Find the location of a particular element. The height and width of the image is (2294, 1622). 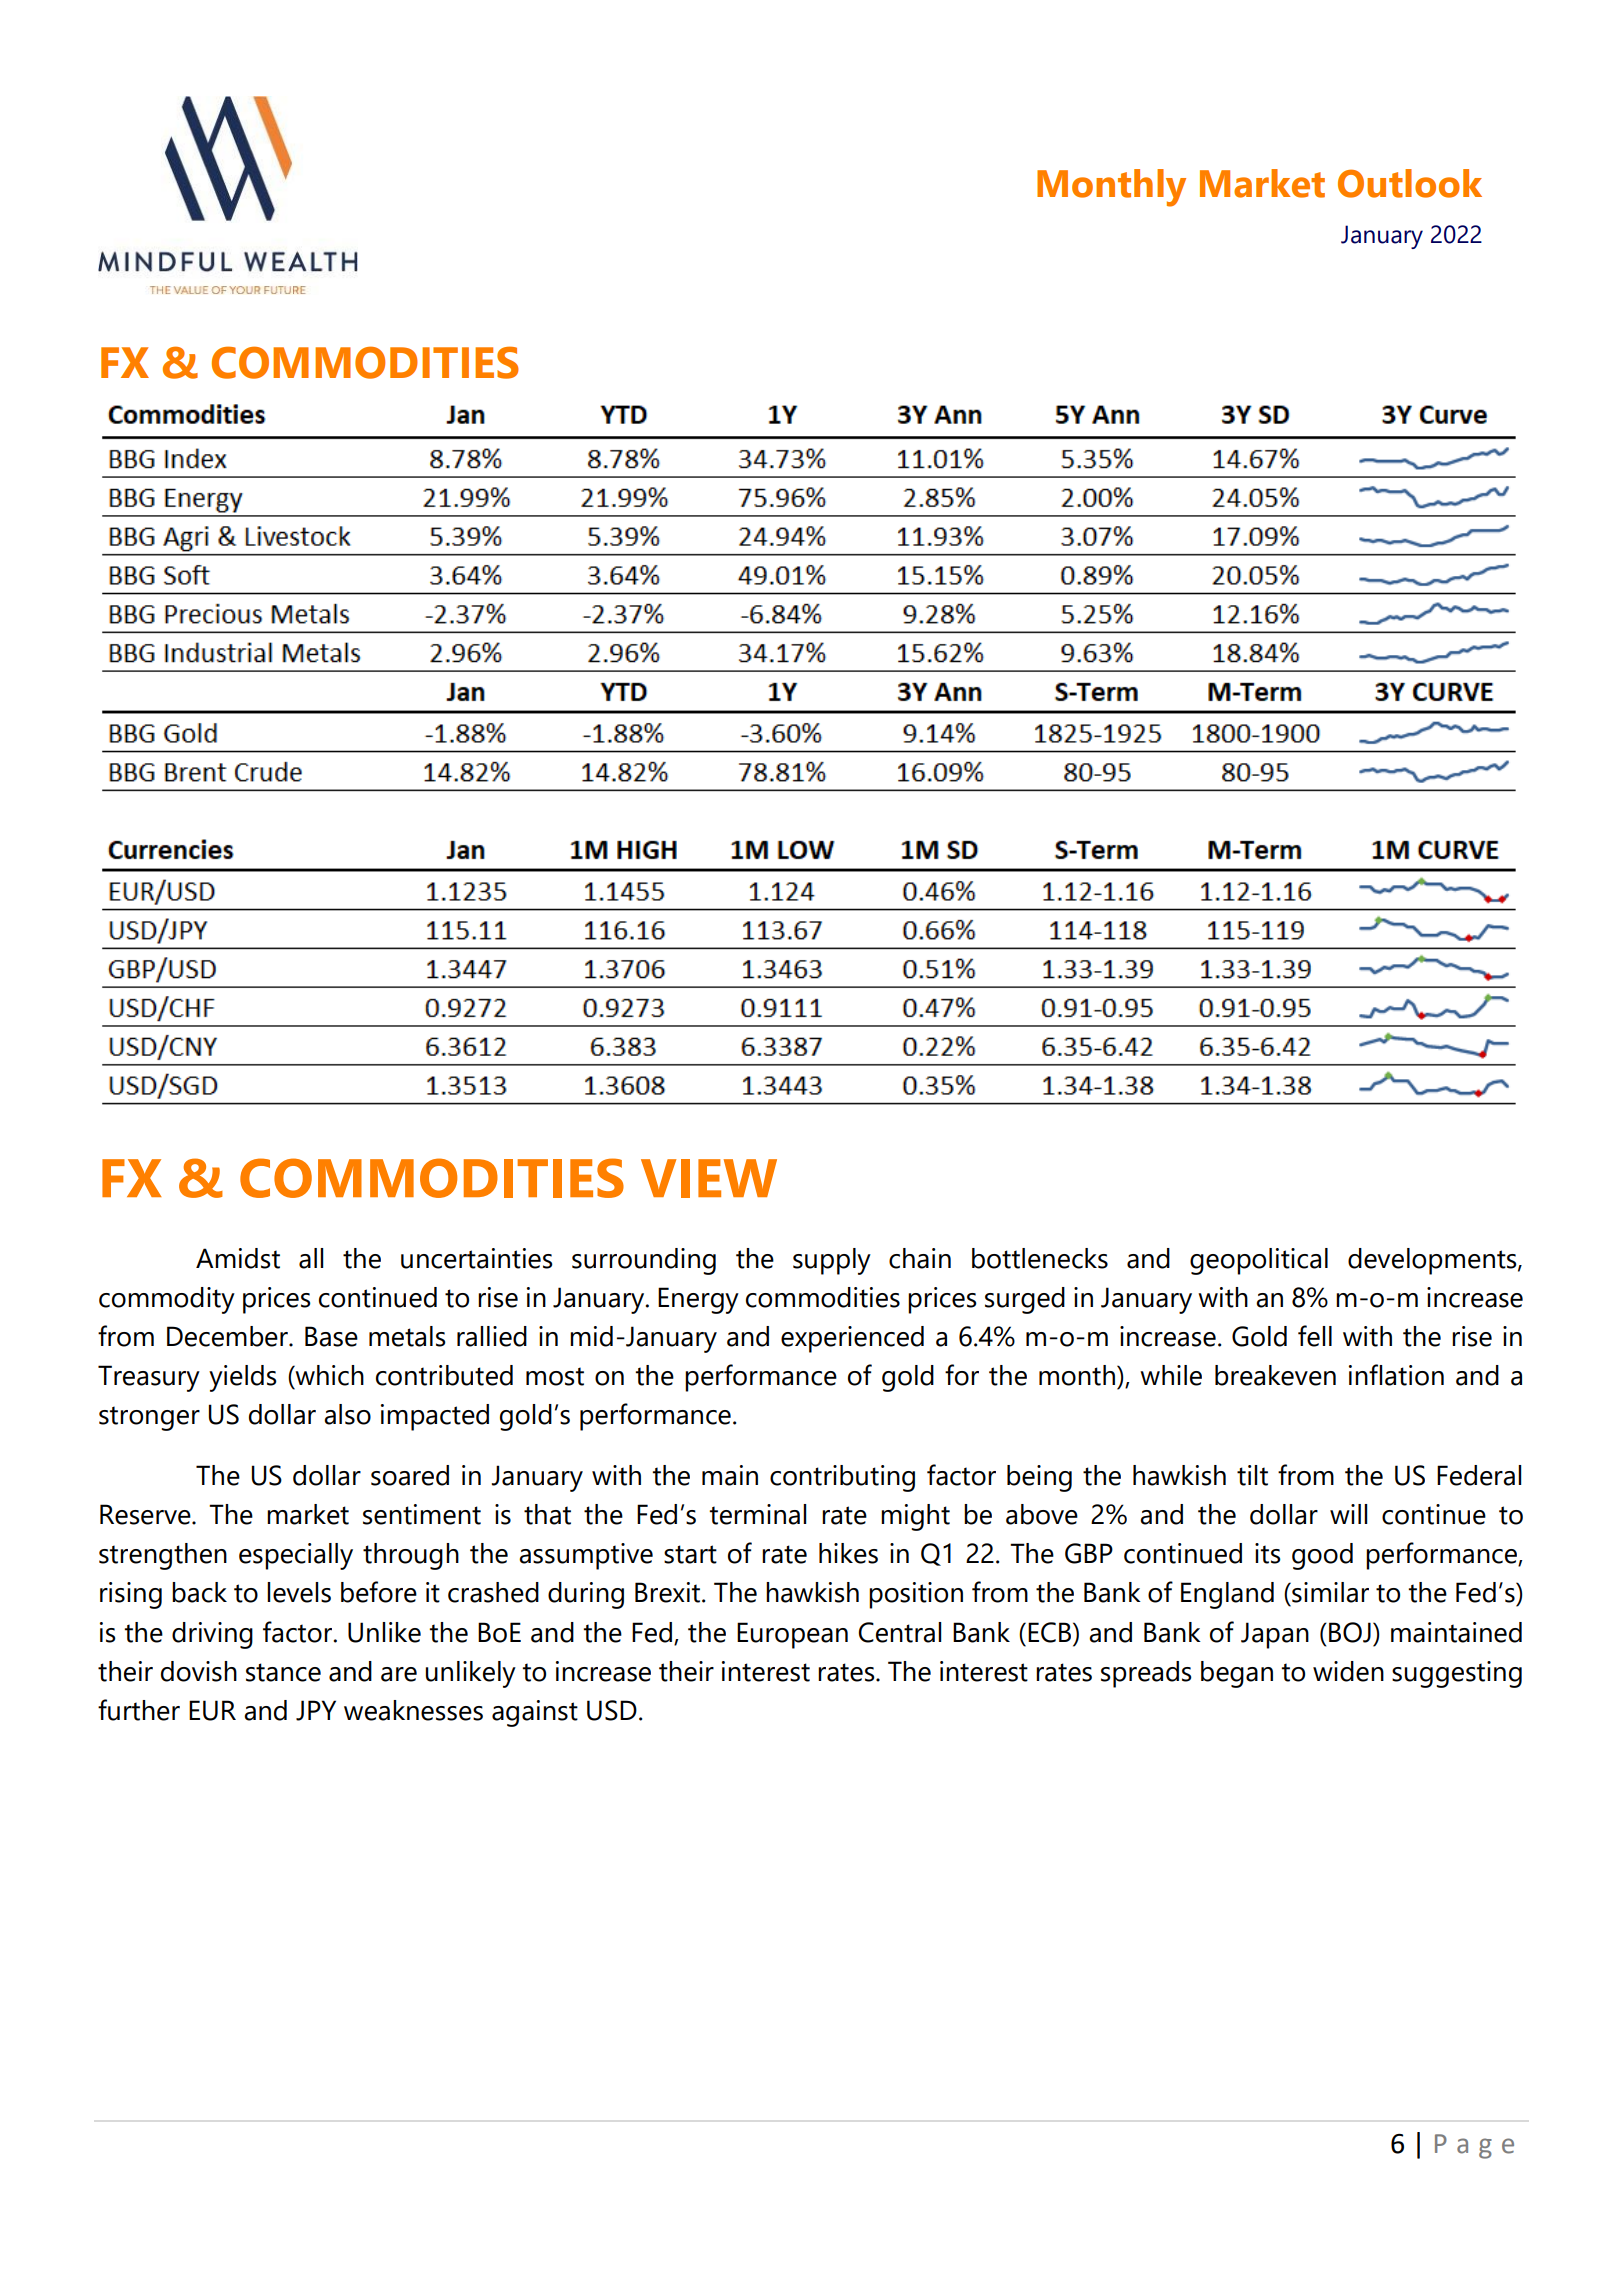

Outlook is located at coordinates (1410, 183).
